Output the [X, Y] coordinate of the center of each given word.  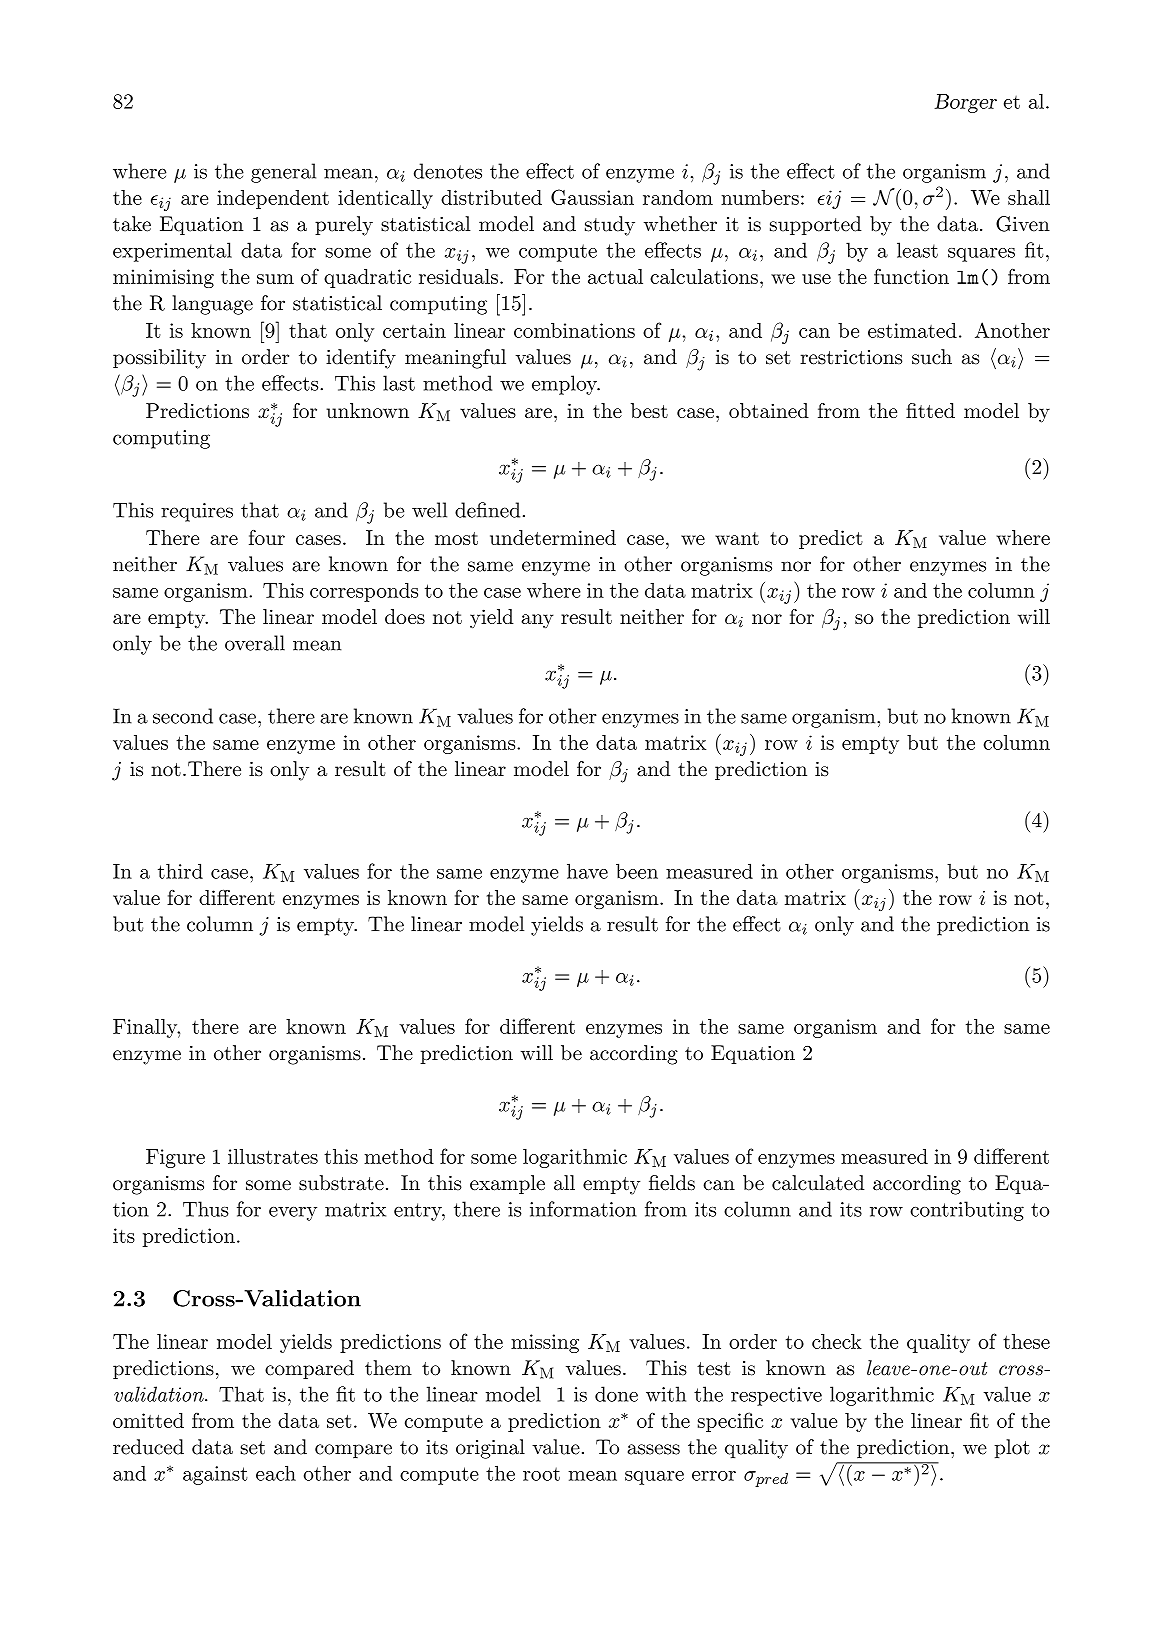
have [587, 871]
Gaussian [592, 197]
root [541, 1474]
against [215, 1475]
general [283, 173]
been [637, 871]
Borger [965, 103]
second [183, 716]
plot [1012, 1448]
